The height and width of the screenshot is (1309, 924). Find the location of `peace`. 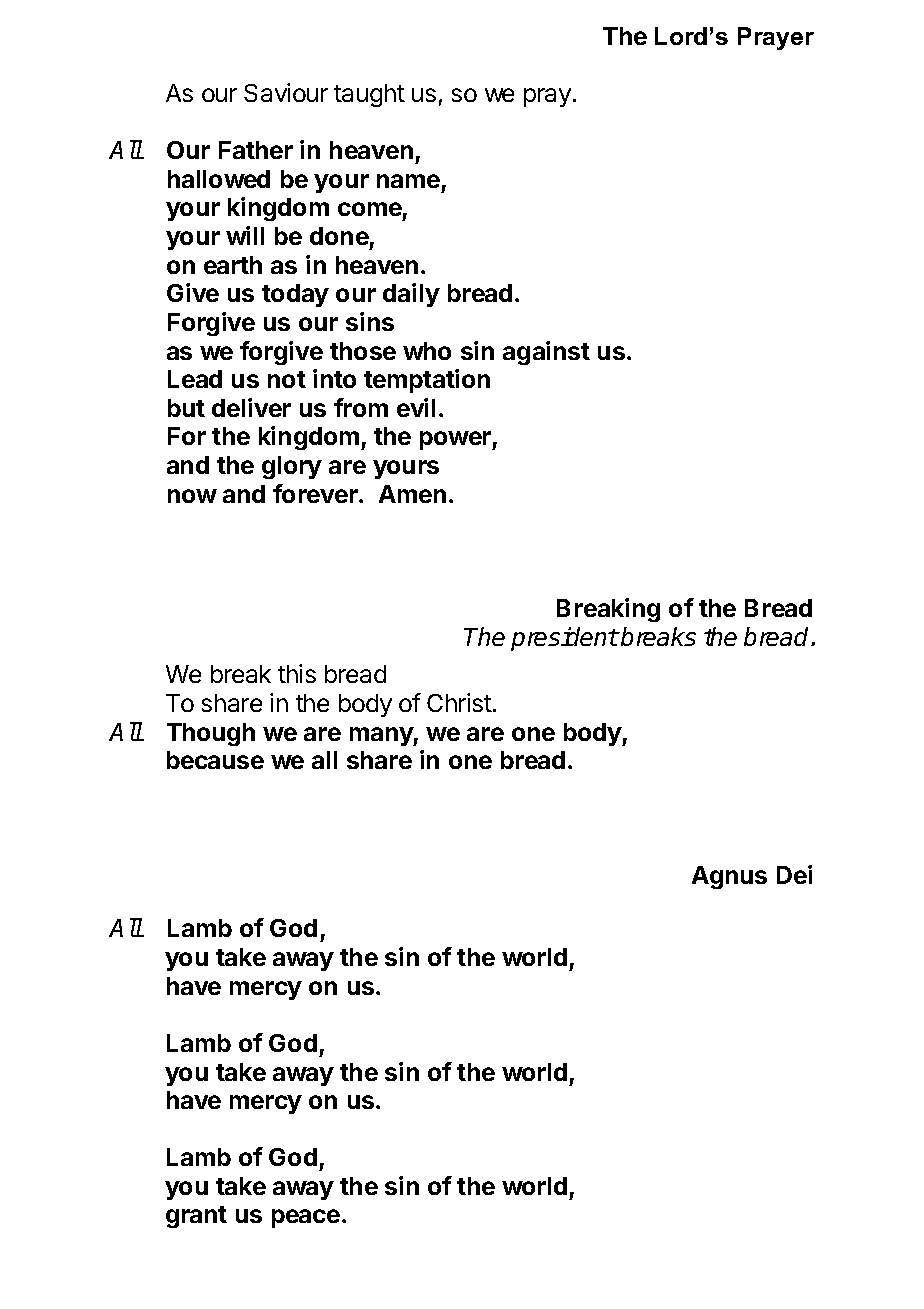

peace is located at coordinates (306, 1218).
